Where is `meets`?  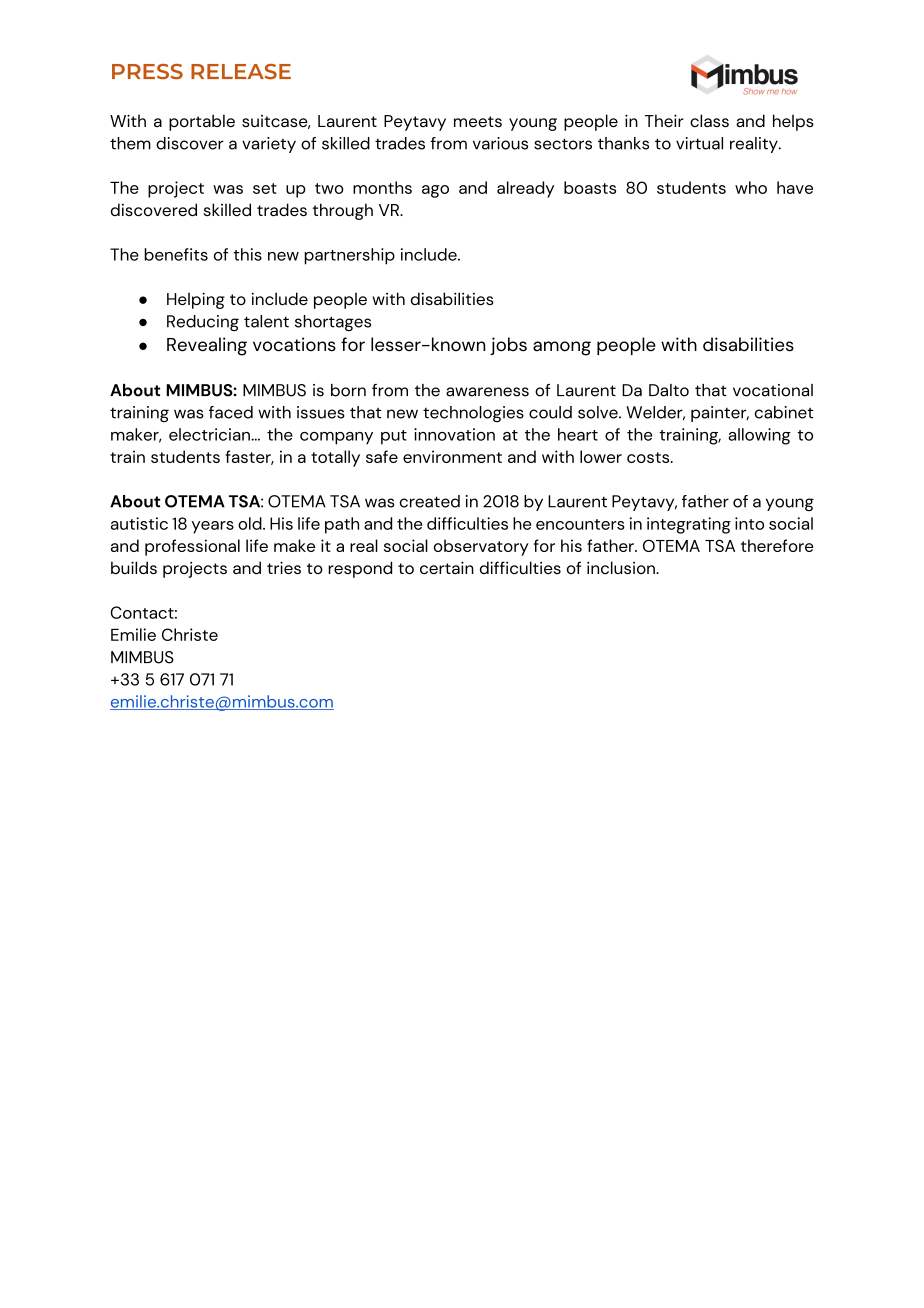
meets is located at coordinates (478, 121).
